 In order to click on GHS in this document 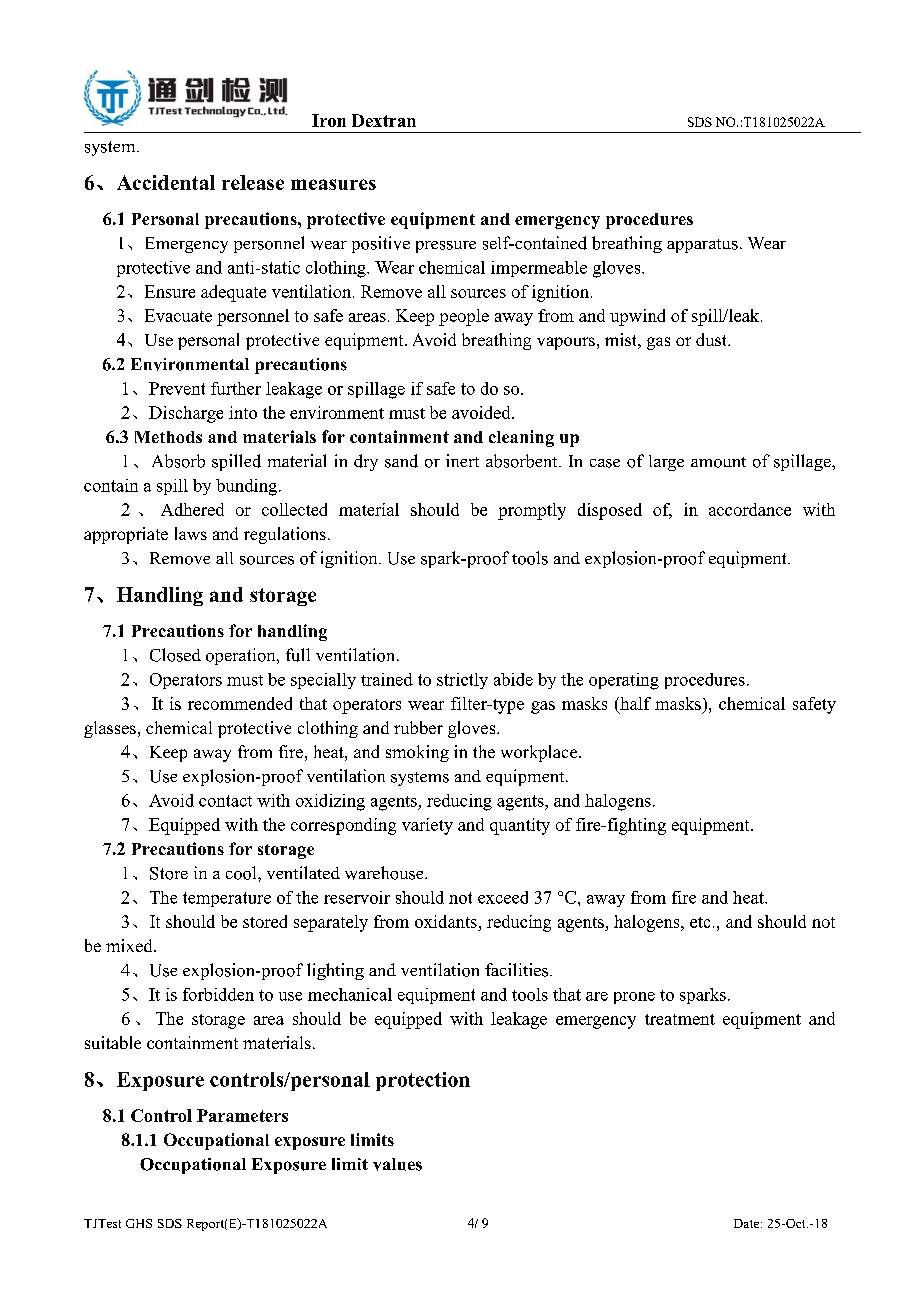, I will do `click(139, 1223)`.
